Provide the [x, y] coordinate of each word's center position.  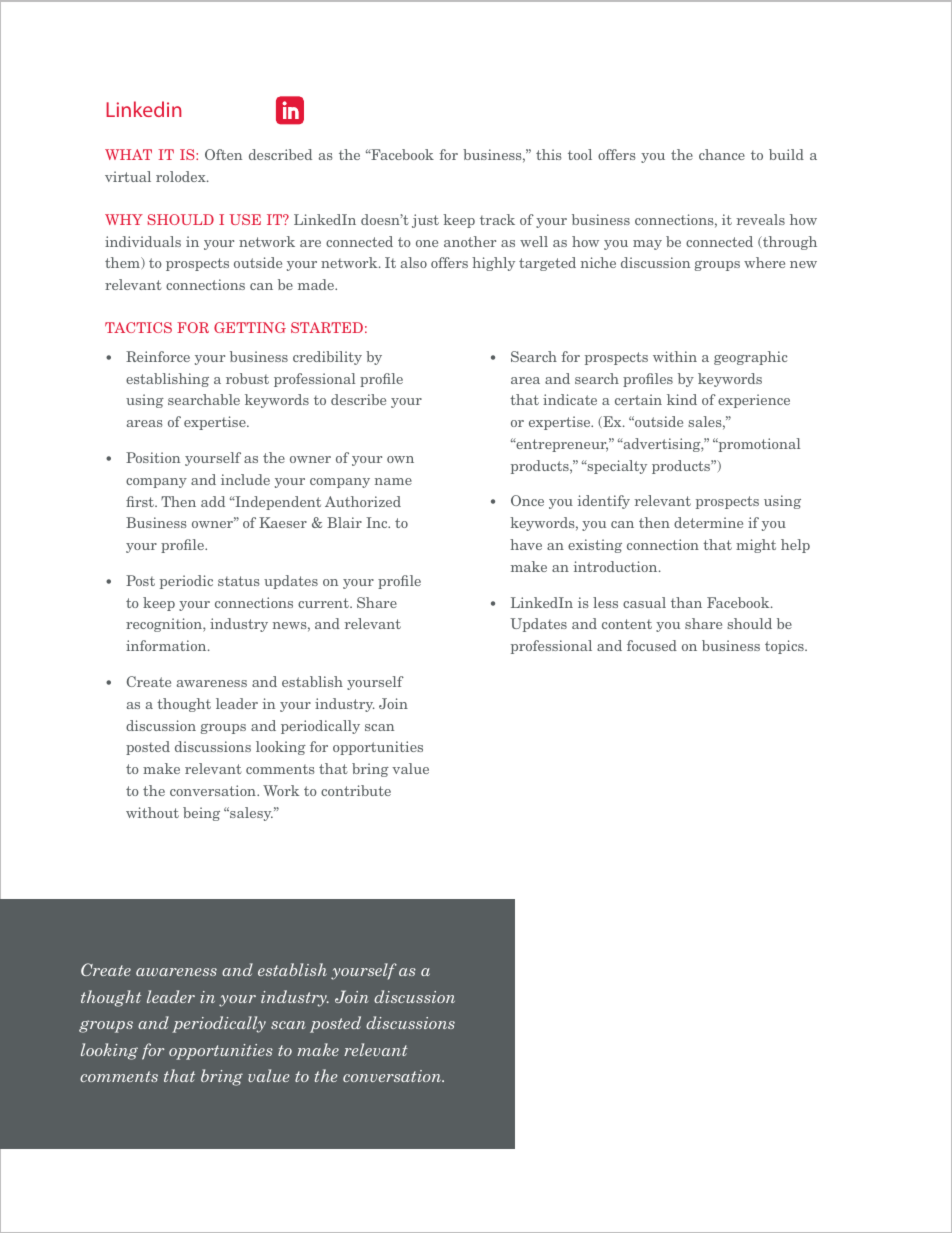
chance [722, 154]
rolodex [182, 176]
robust [247, 378]
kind [682, 399]
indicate [570, 399]
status [239, 581]
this [549, 154]
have [526, 544]
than [686, 602]
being [201, 814]
